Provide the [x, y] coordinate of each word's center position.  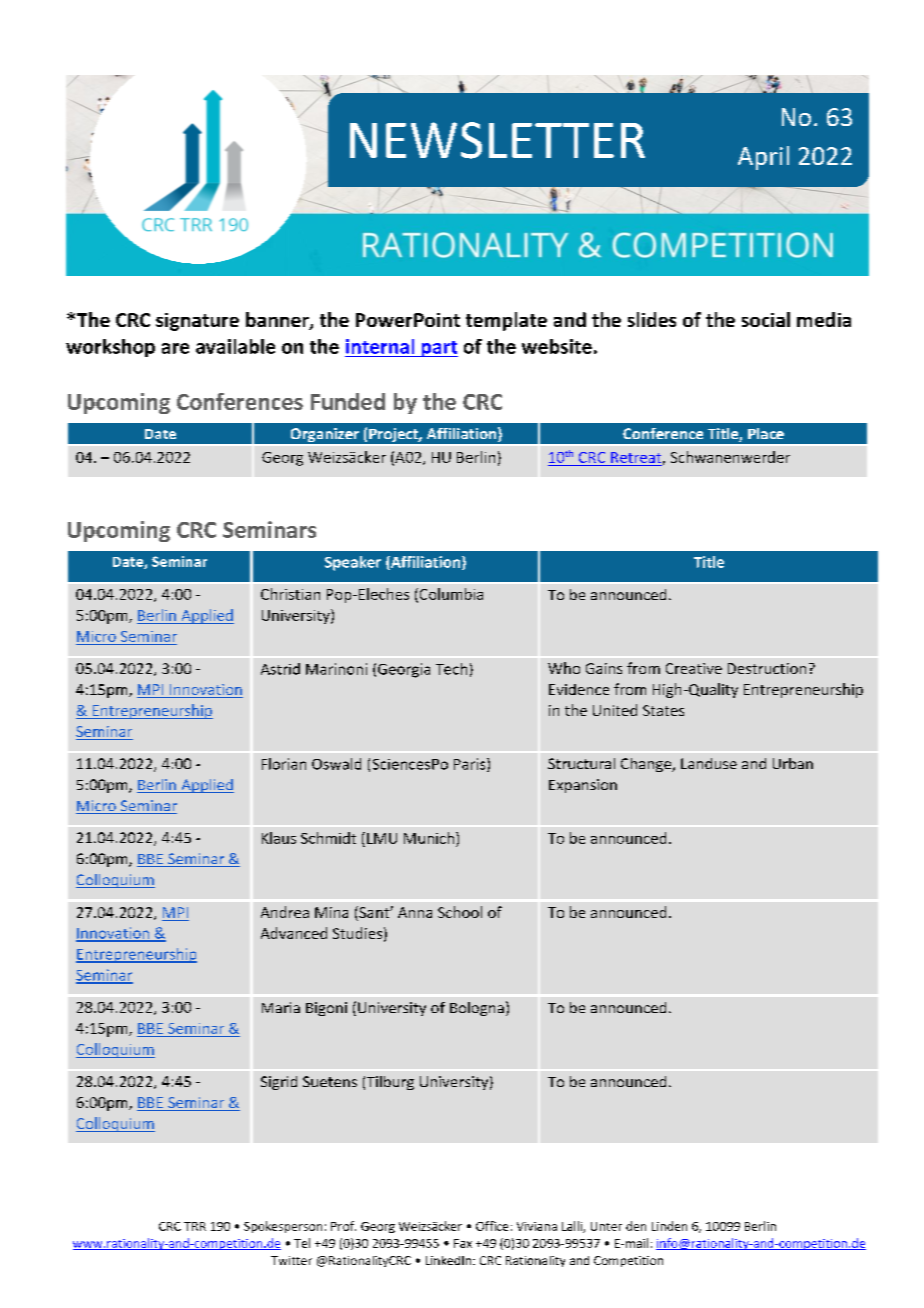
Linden [669, 1226]
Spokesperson [283, 1227]
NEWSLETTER [497, 140]
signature [197, 322]
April [763, 158]
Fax [463, 1243]
